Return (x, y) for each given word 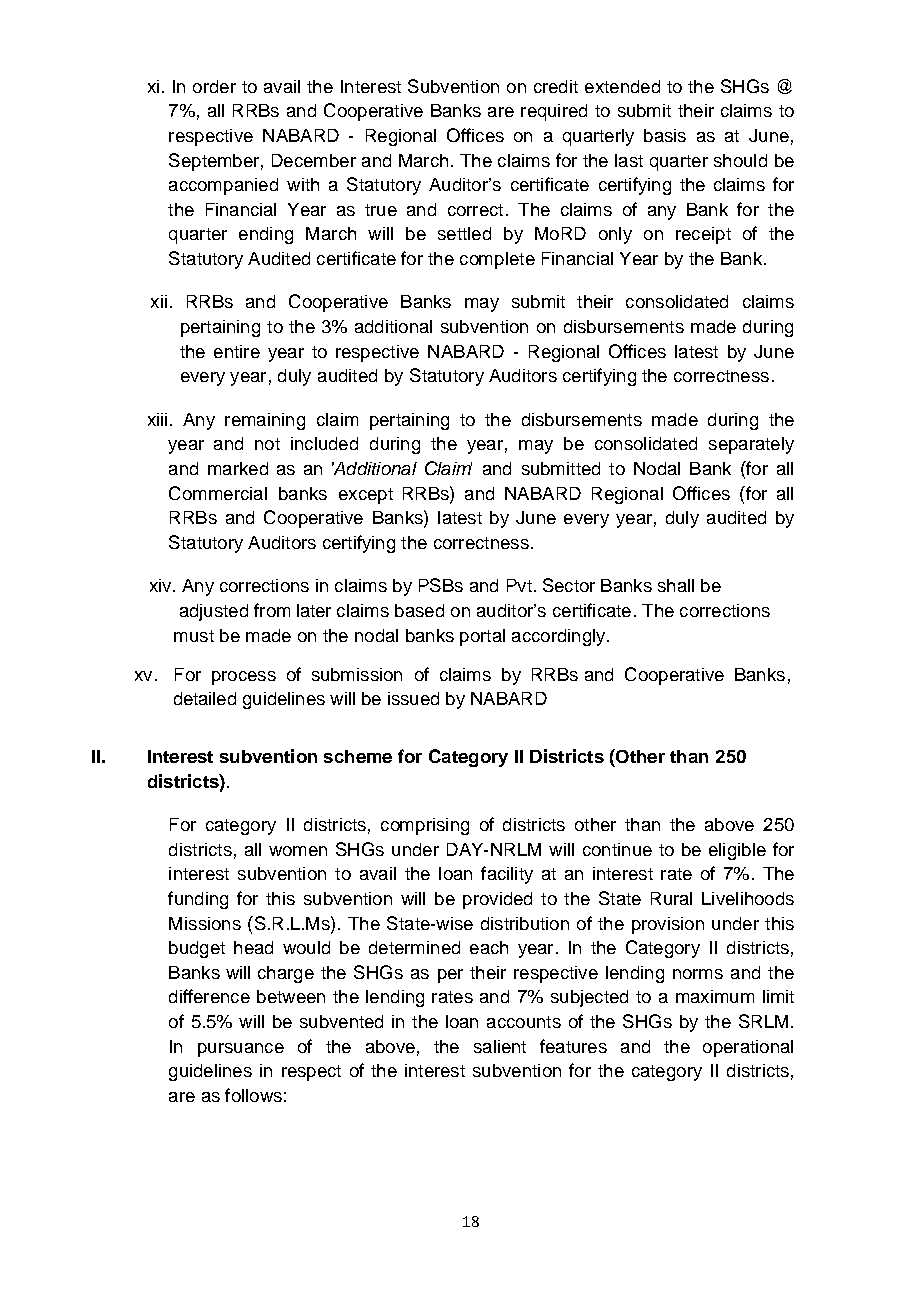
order (214, 86)
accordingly (560, 637)
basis (665, 135)
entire (237, 351)
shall (676, 585)
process (244, 678)
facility (507, 875)
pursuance (241, 1050)
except (366, 496)
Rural (671, 898)
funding (198, 900)
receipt (703, 235)
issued (413, 698)
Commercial (218, 493)
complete (497, 260)
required (554, 112)
